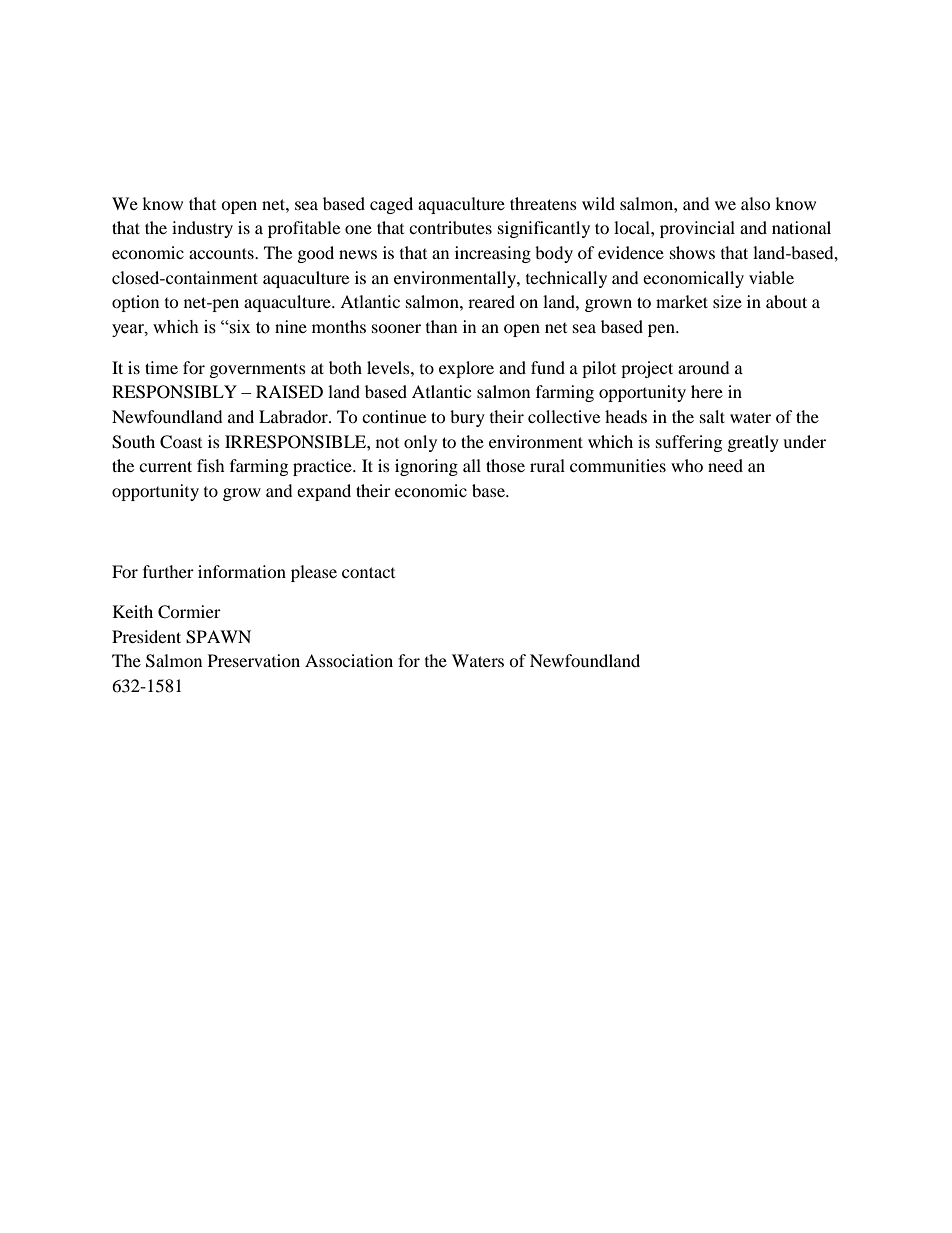 This screenshot has height=1233, width=952. What do you see at coordinates (450, 227) in the screenshot?
I see `contributes` at bounding box center [450, 227].
